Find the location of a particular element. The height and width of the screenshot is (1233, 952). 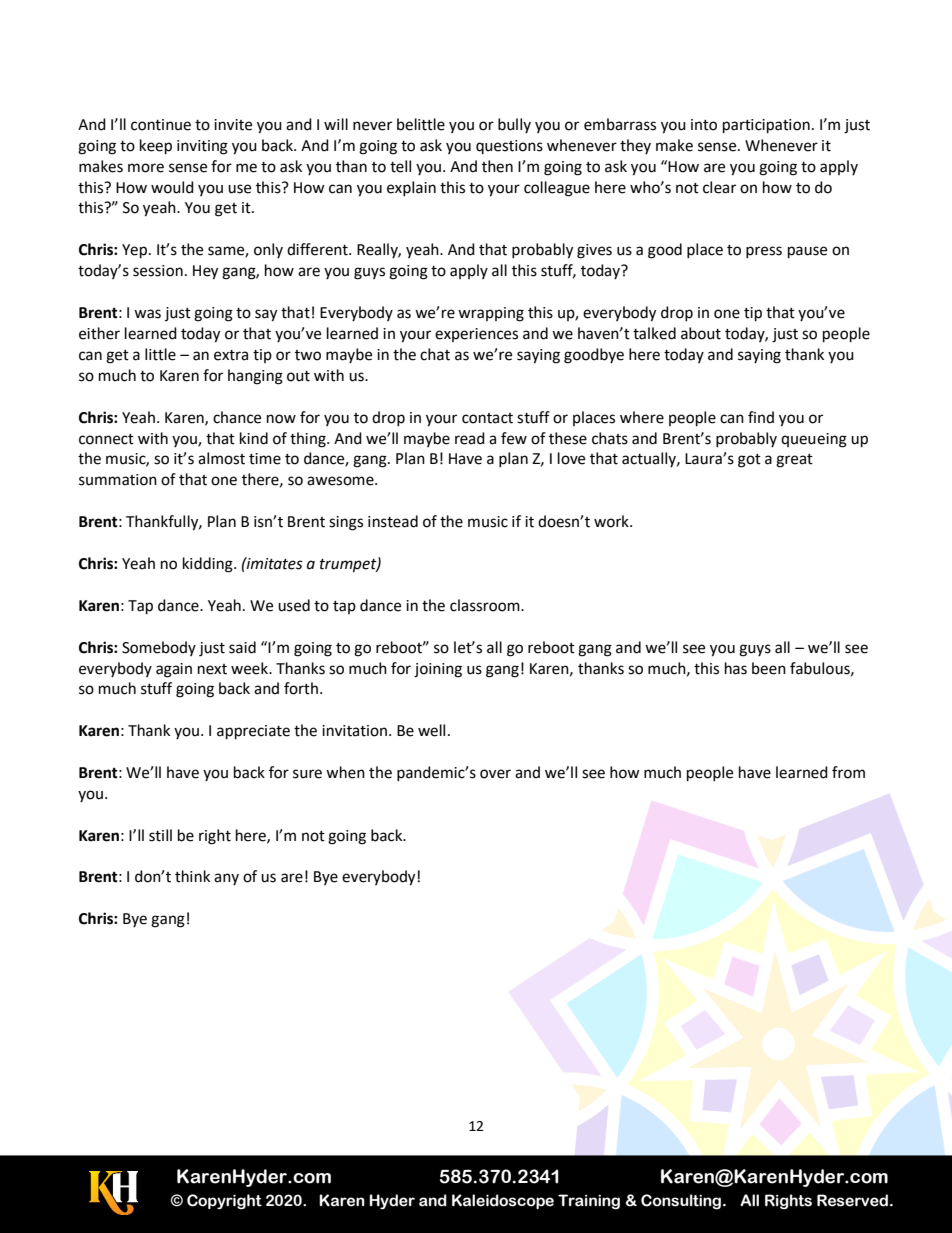

still is located at coordinates (160, 835).
